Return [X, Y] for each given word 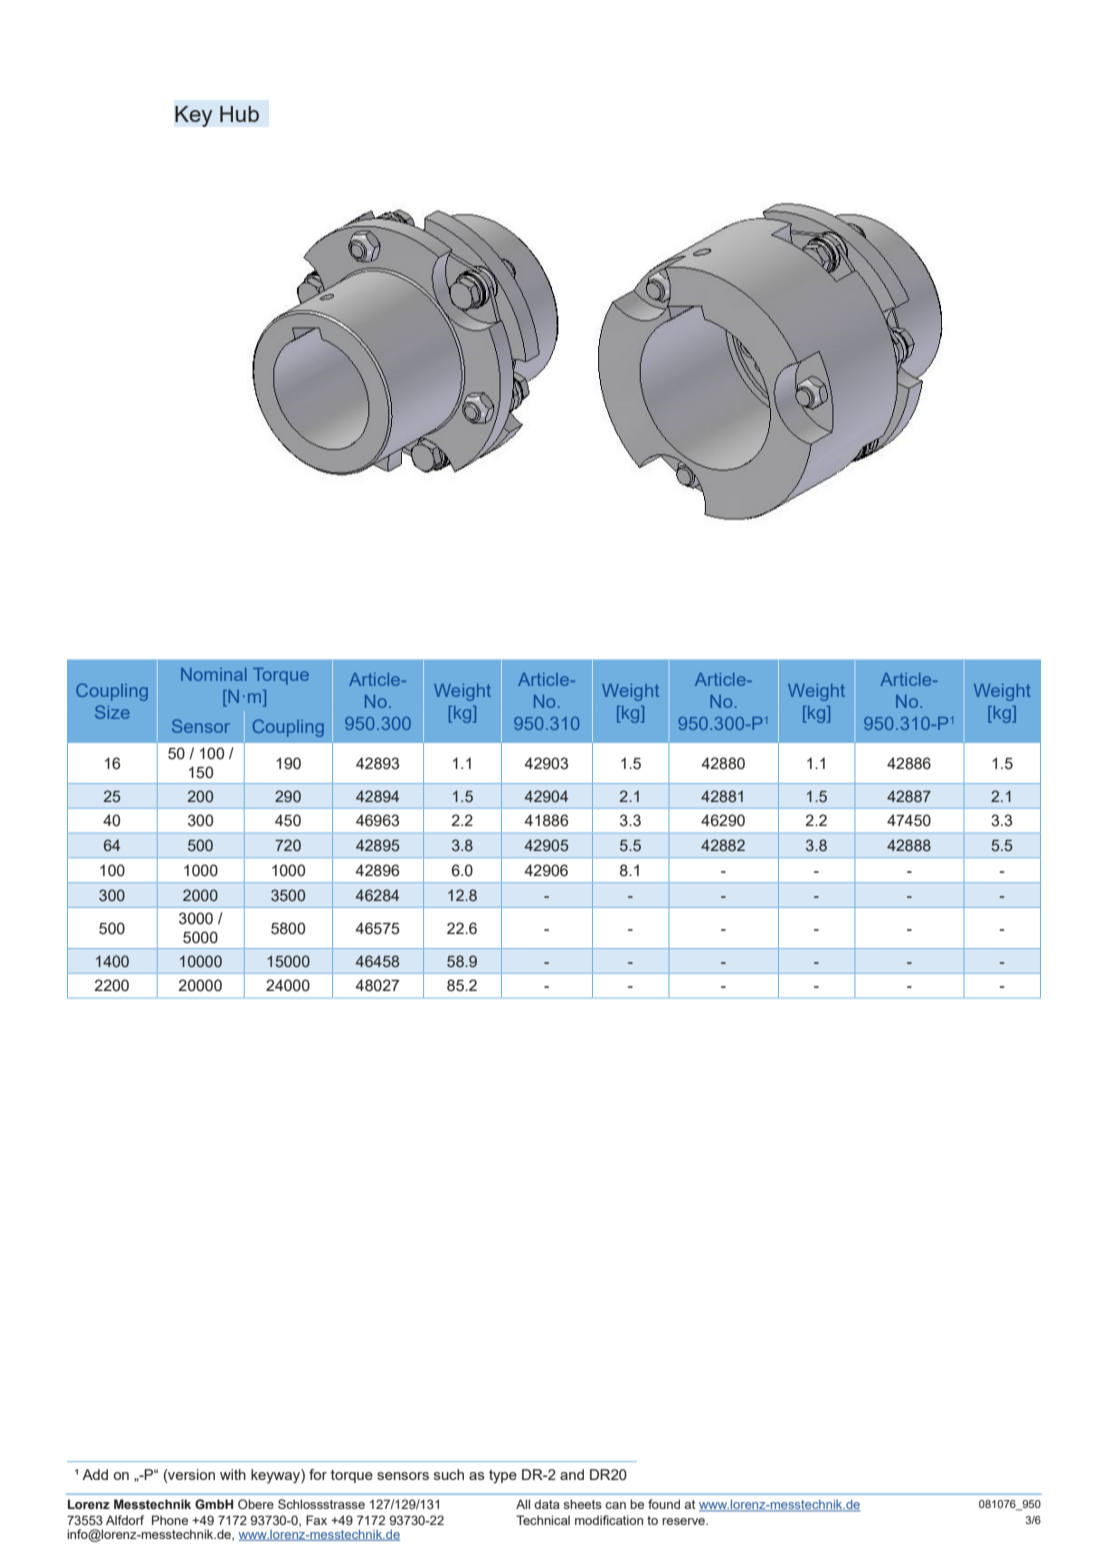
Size [112, 712]
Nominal [214, 674]
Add [95, 1474]
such [449, 1474]
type [503, 1477]
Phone [170, 1520]
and [572, 1474]
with [233, 1474]
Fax [316, 1520]
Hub [239, 114]
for [318, 1474]
